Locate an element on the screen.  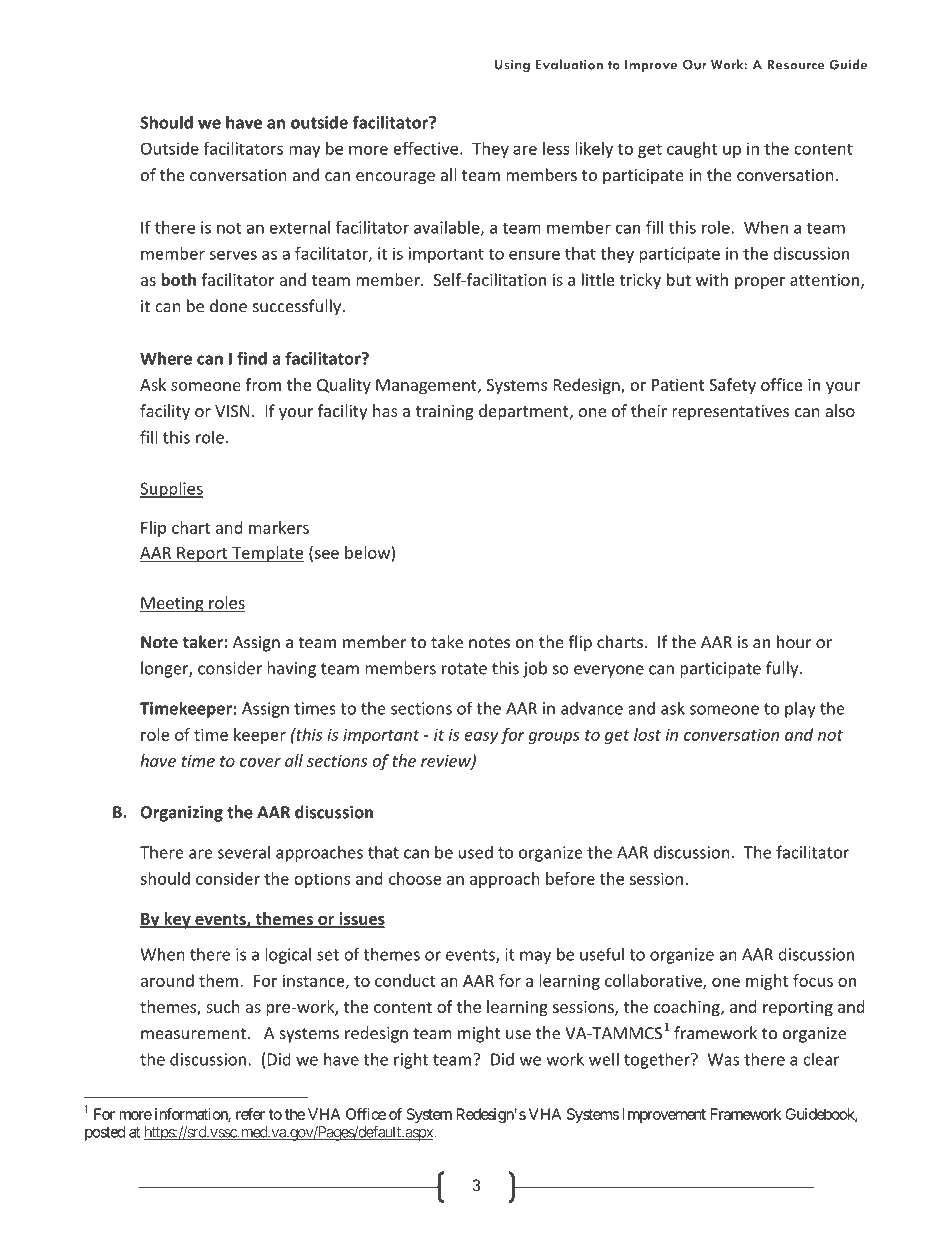
Resource is located at coordinates (795, 64).
